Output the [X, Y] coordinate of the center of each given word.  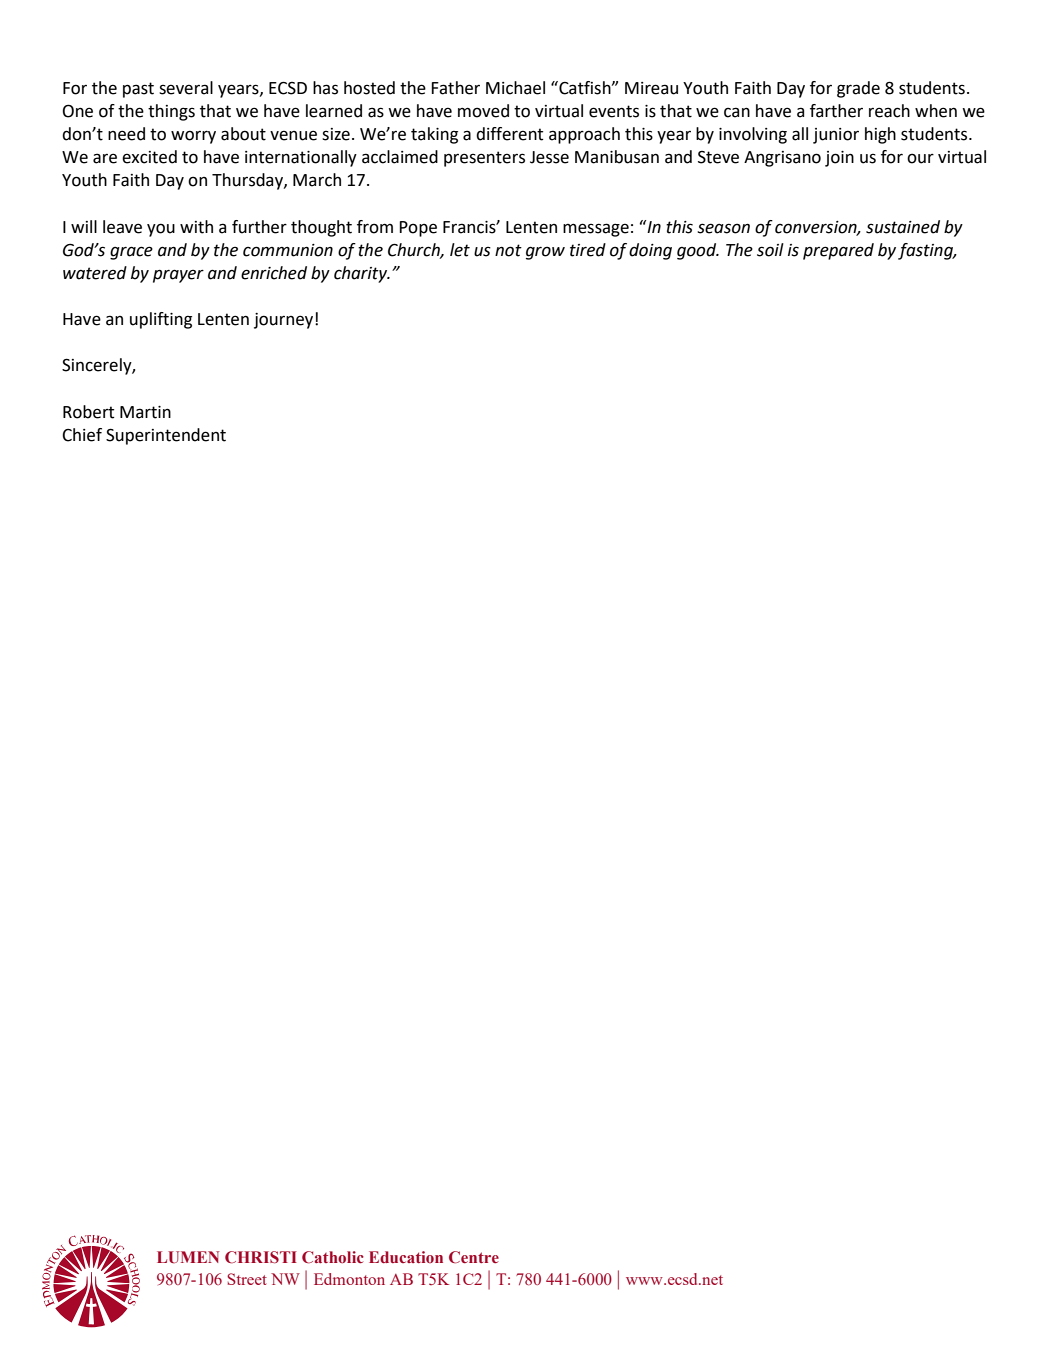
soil [770, 250]
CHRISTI [261, 1257]
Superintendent [166, 436]
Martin [145, 412]
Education [406, 1257]
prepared [838, 251]
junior [836, 136]
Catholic [333, 1257]
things [171, 112]
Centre [474, 1257]
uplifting [161, 320]
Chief [82, 435]
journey [285, 321]
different [509, 134]
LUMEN [188, 1257]
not [508, 250]
